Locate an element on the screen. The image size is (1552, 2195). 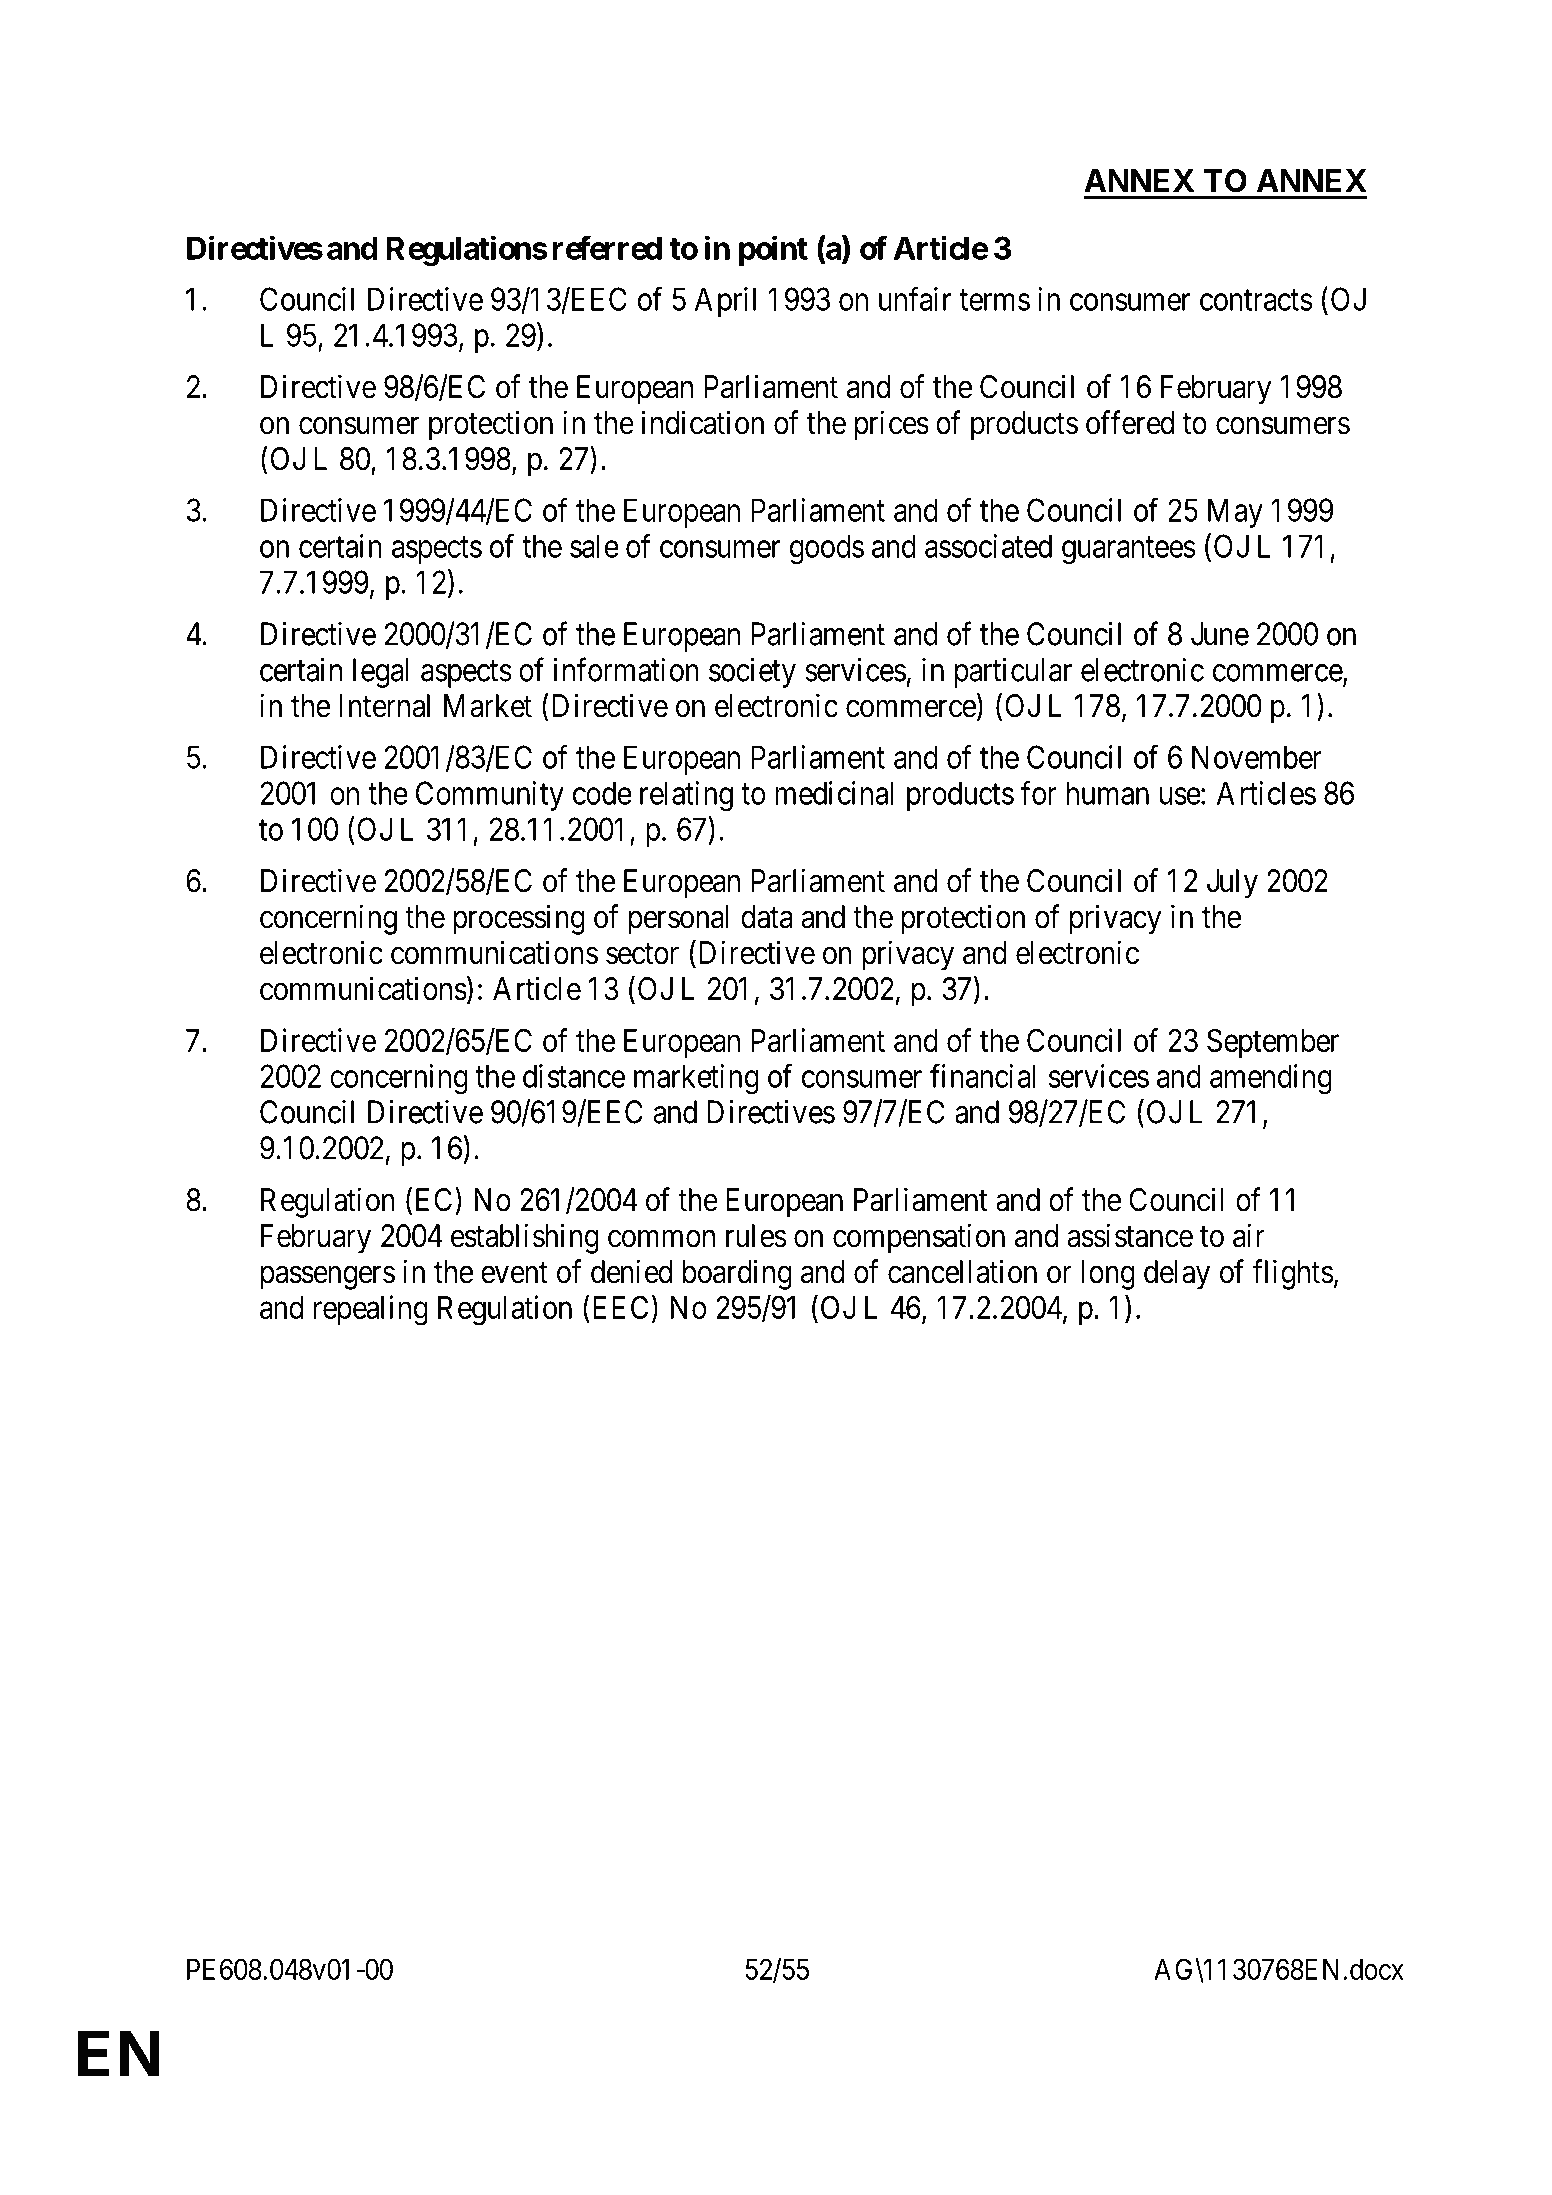
medicinal is located at coordinates (834, 793).
